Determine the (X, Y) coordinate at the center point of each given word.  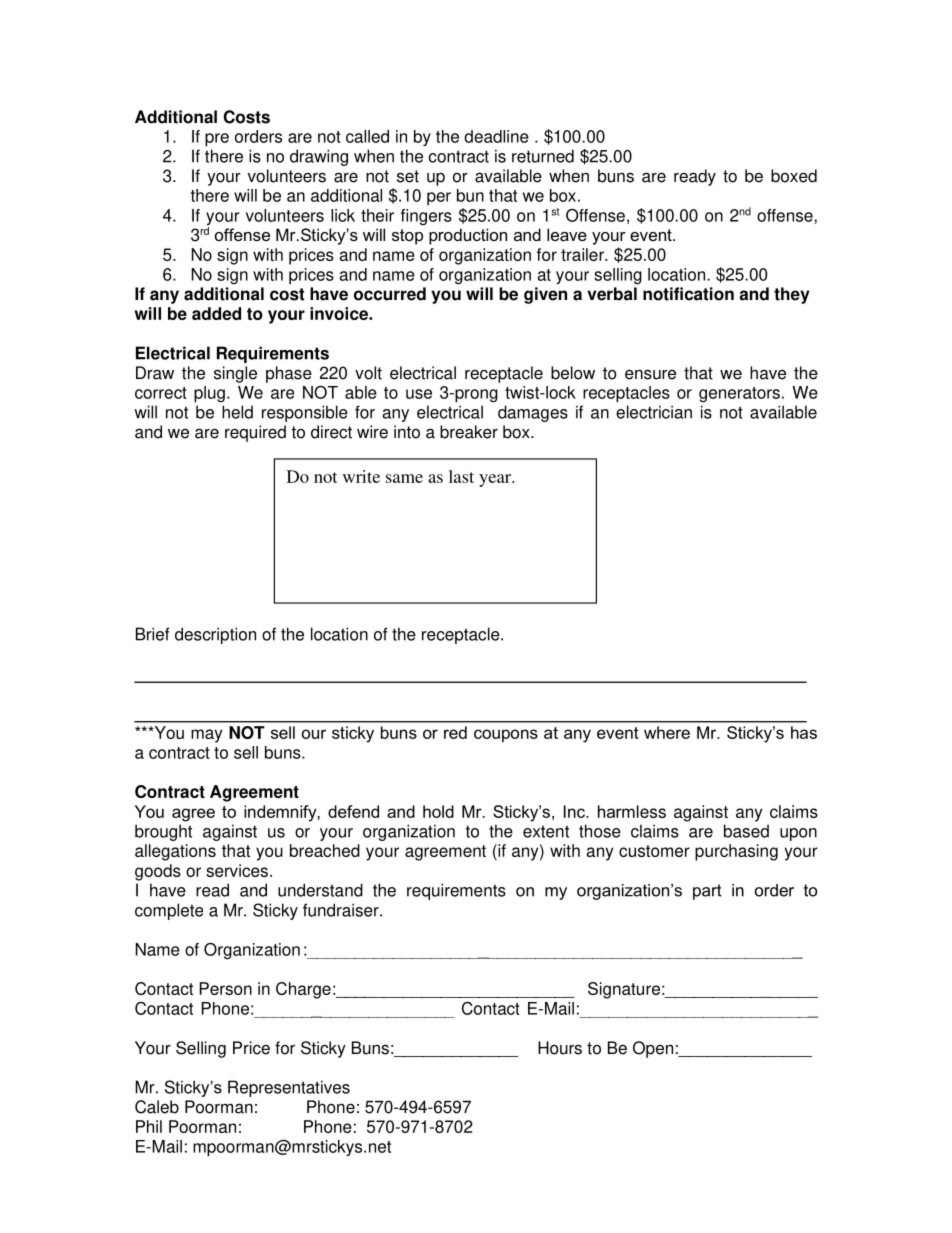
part (707, 892)
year (496, 480)
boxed (794, 176)
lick (343, 215)
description (215, 635)
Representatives (289, 1088)
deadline (496, 136)
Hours (560, 1048)
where (667, 732)
